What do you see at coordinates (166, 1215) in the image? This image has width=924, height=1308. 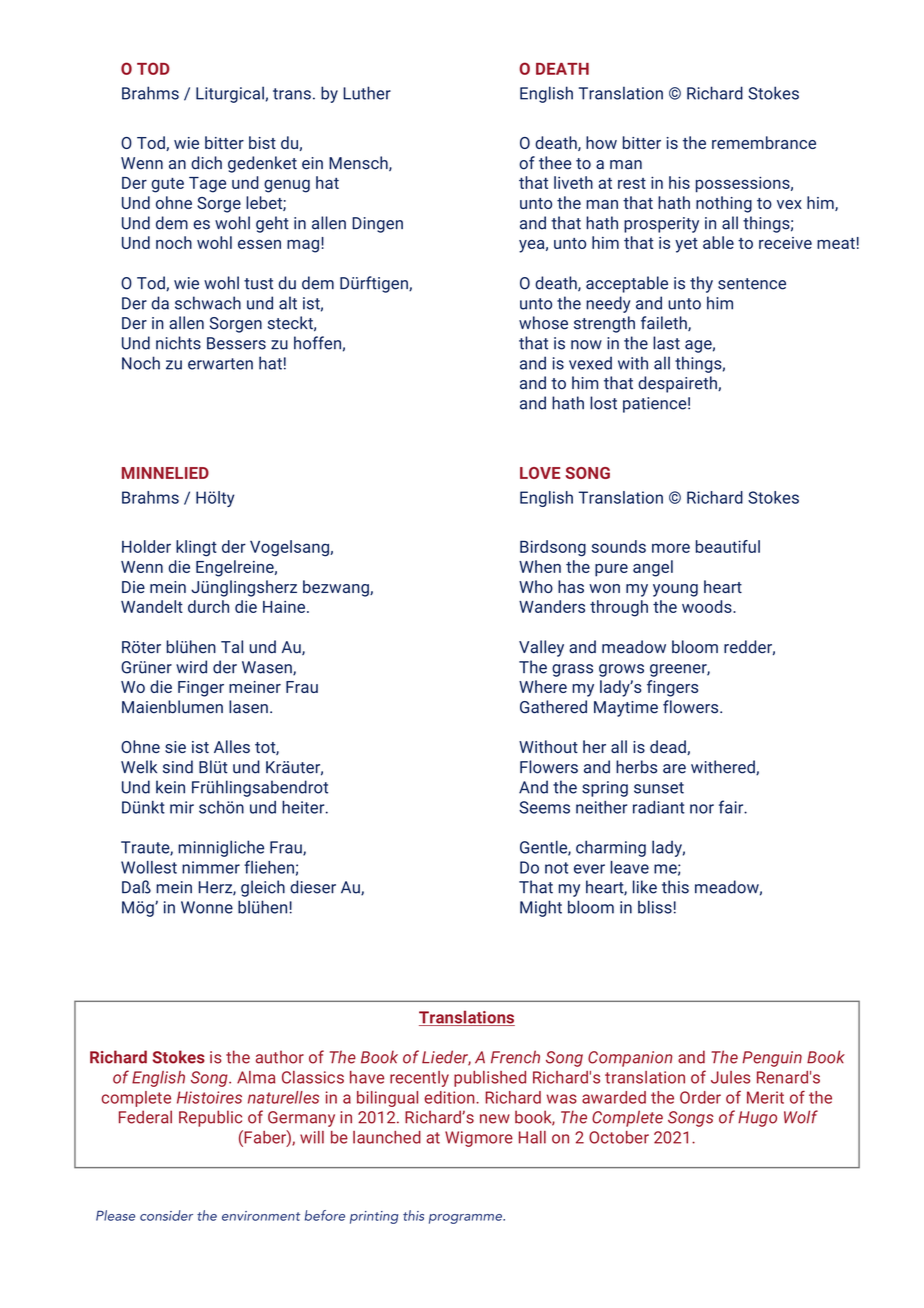 I see `consider` at bounding box center [166, 1215].
